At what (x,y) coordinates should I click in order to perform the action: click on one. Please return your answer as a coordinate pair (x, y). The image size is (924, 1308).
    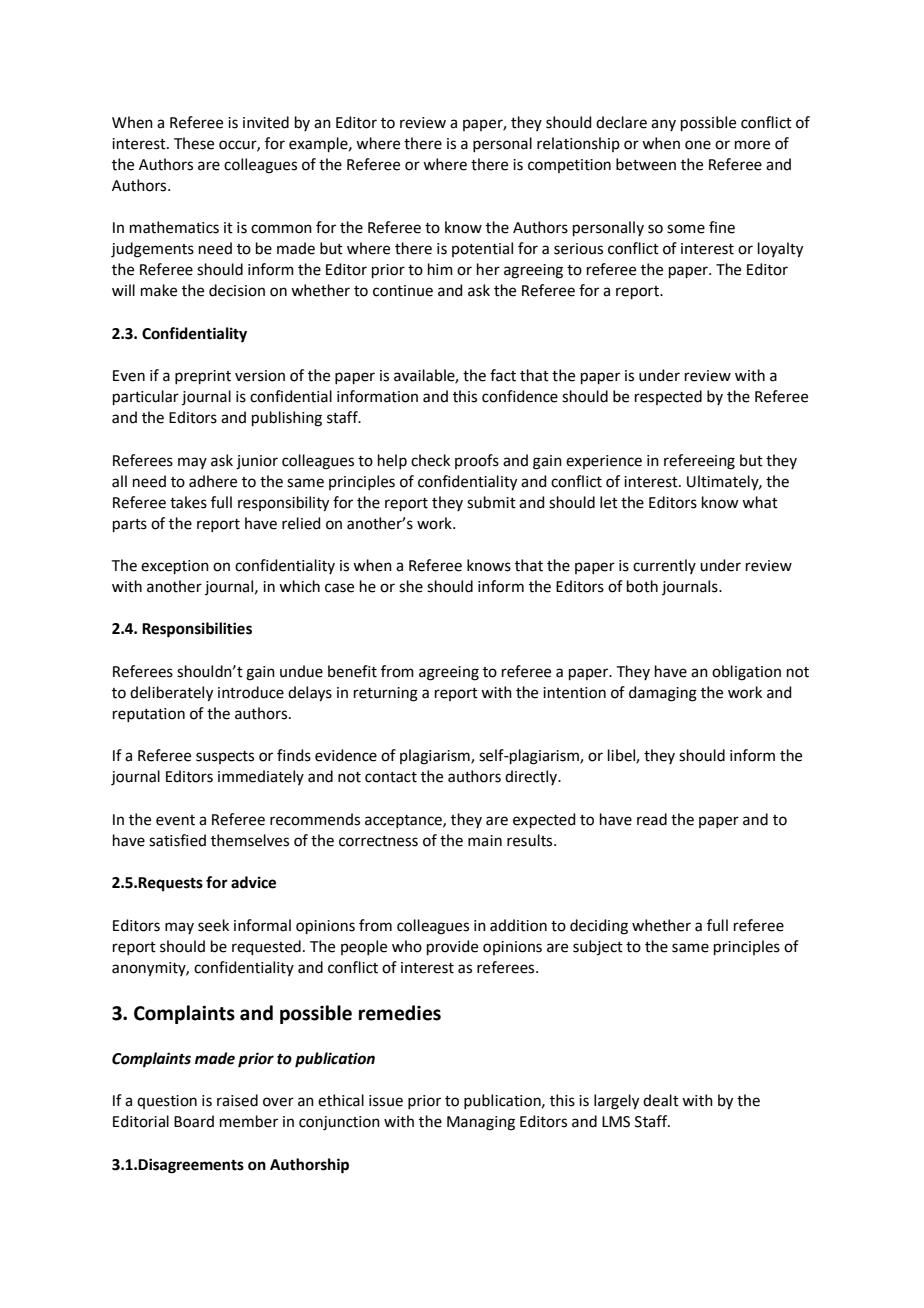
    Looking at the image, I should click on (698, 145).
